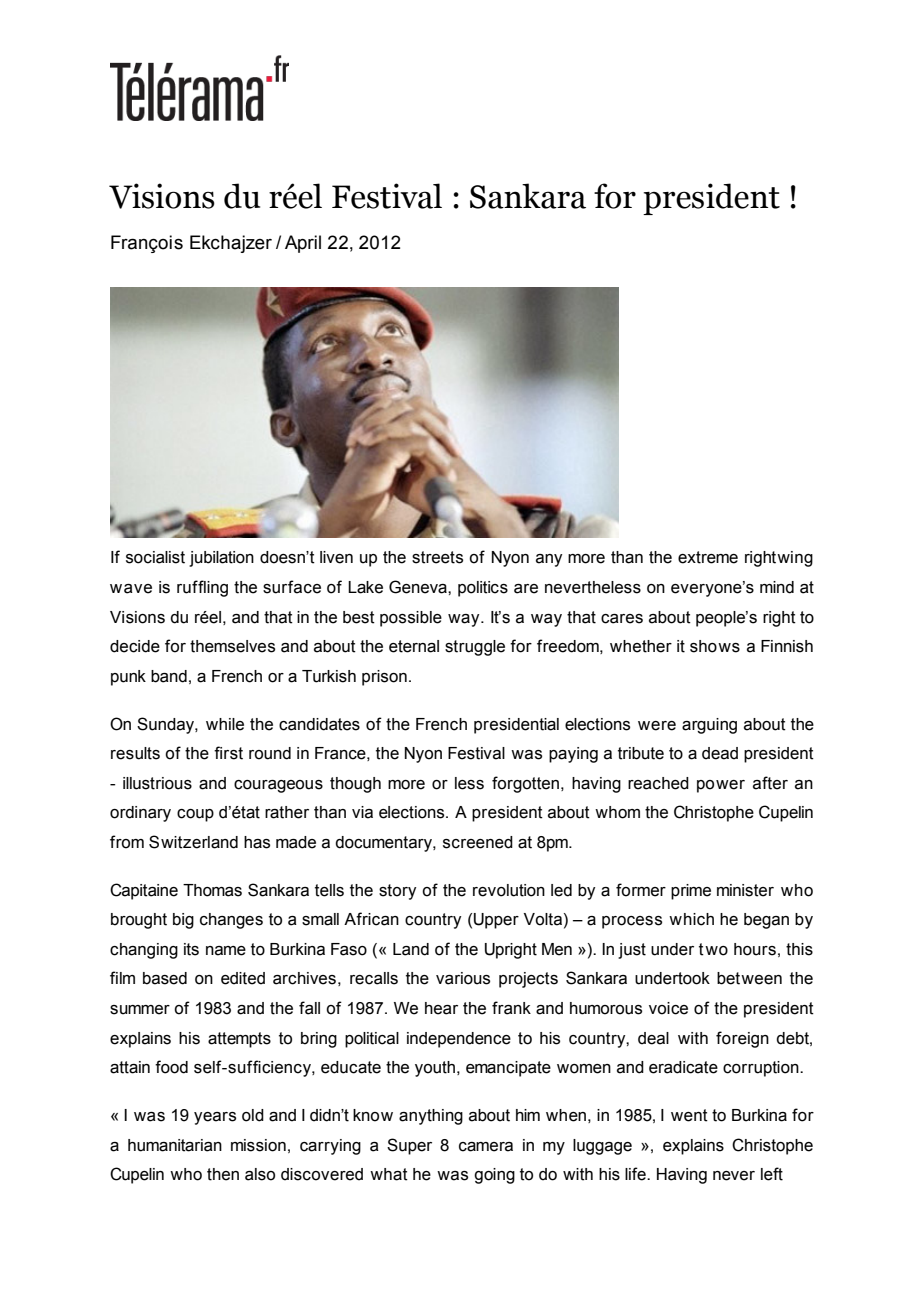 The image size is (924, 1308). What do you see at coordinates (195, 815) in the screenshot?
I see `coup` at bounding box center [195, 815].
